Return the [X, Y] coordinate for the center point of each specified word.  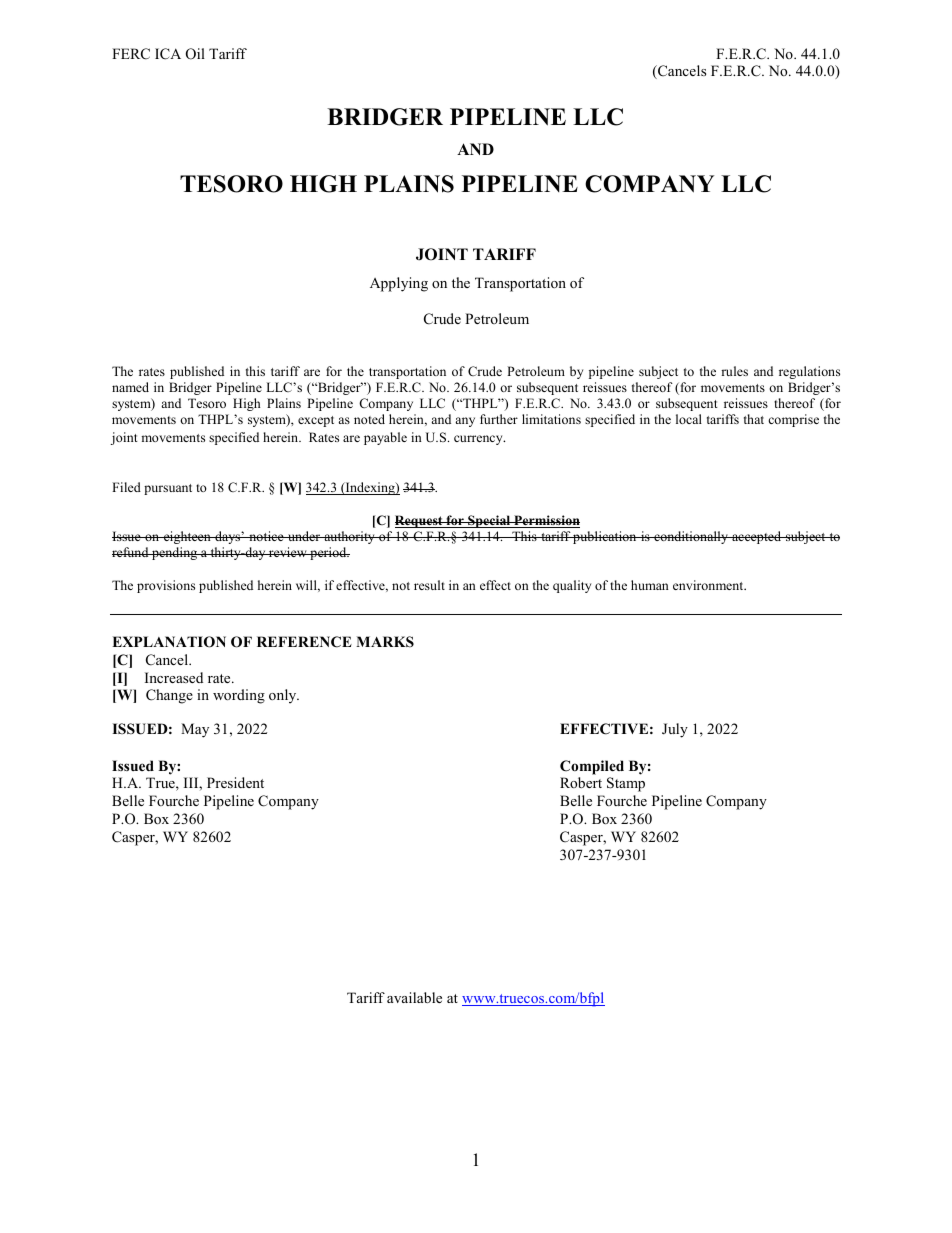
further [499, 419]
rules [734, 371]
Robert [581, 782]
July [675, 730]
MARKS [385, 642]
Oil [195, 54]
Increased [174, 677]
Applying [399, 284]
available [414, 997]
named [130, 387]
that [754, 419]
